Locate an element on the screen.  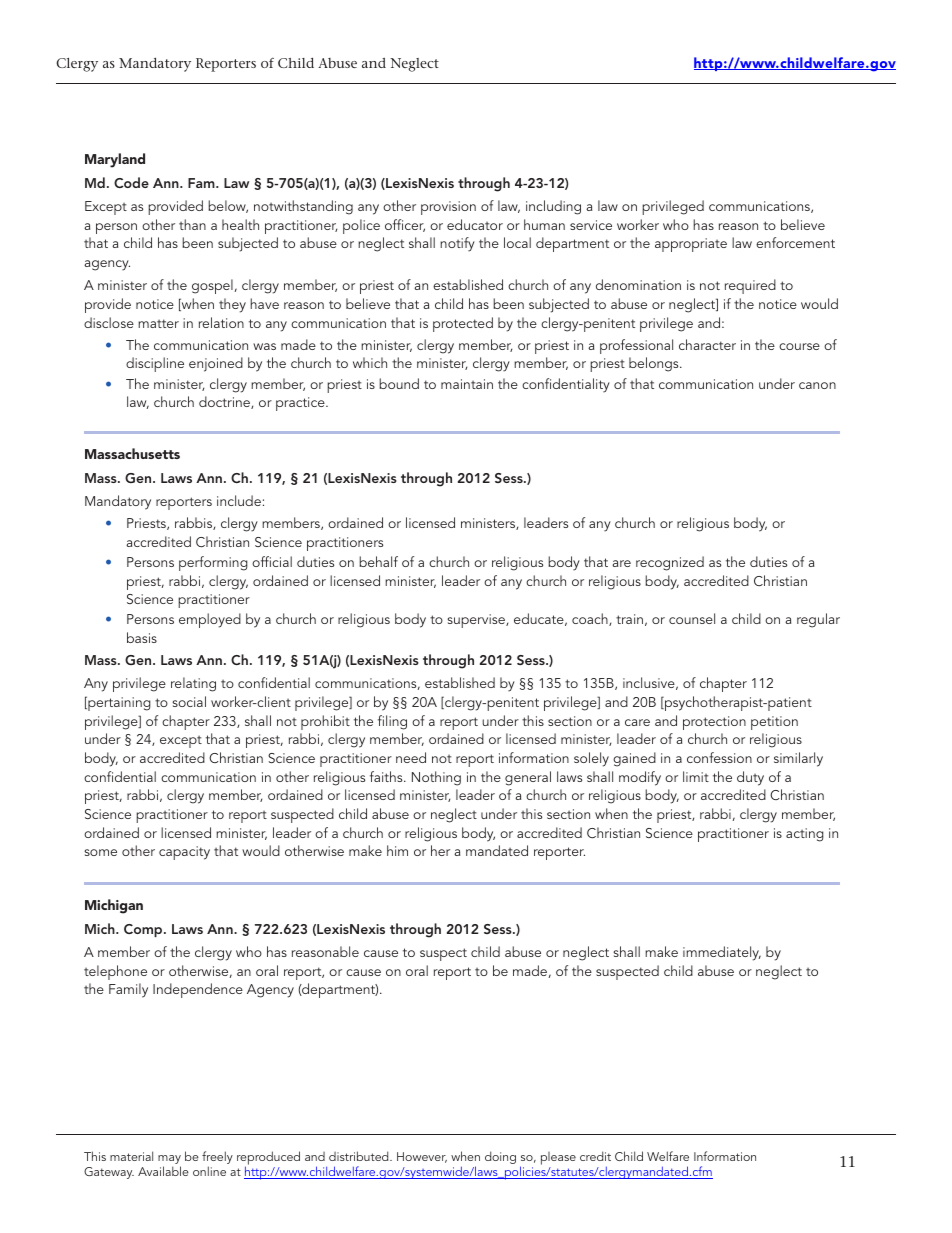
than is located at coordinates (192, 224).
